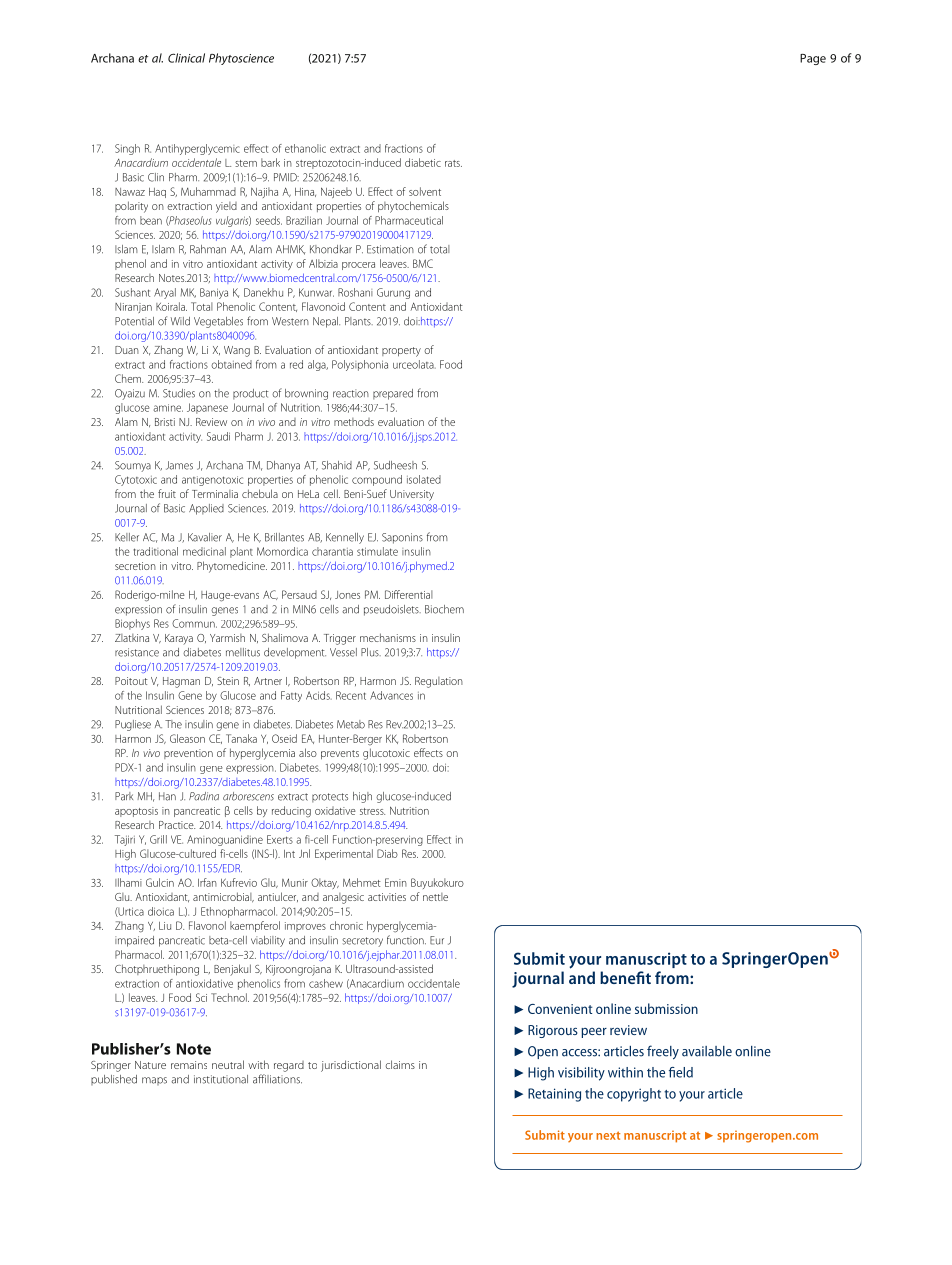 Image resolution: width=952 pixels, height=1265 pixels. What do you see at coordinates (437, 940) in the page?
I see `Eur` at bounding box center [437, 940].
